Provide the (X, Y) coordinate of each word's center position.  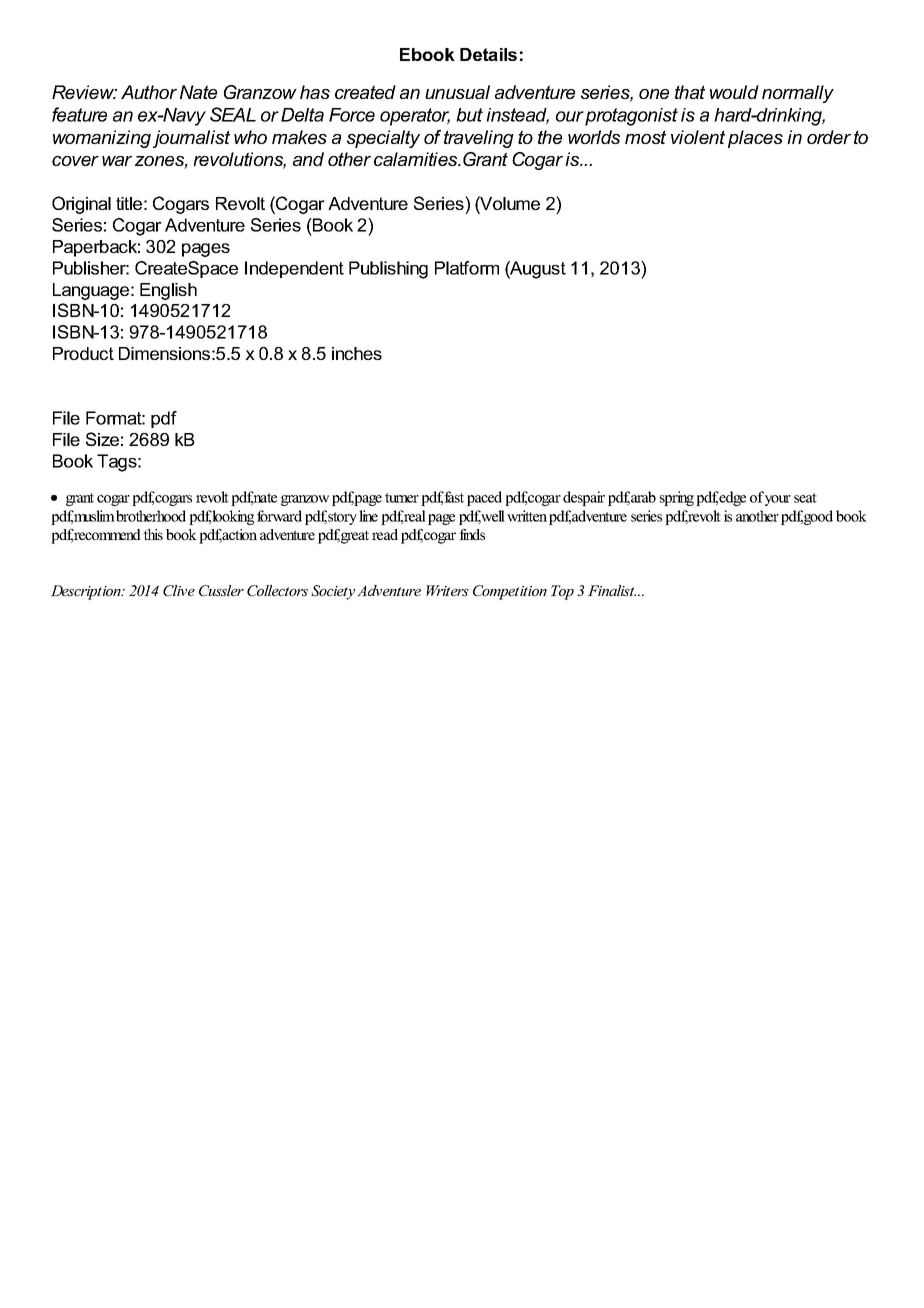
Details (488, 54)
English (168, 291)
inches (357, 353)
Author (149, 92)
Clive (179, 590)
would (734, 92)
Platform (467, 268)
